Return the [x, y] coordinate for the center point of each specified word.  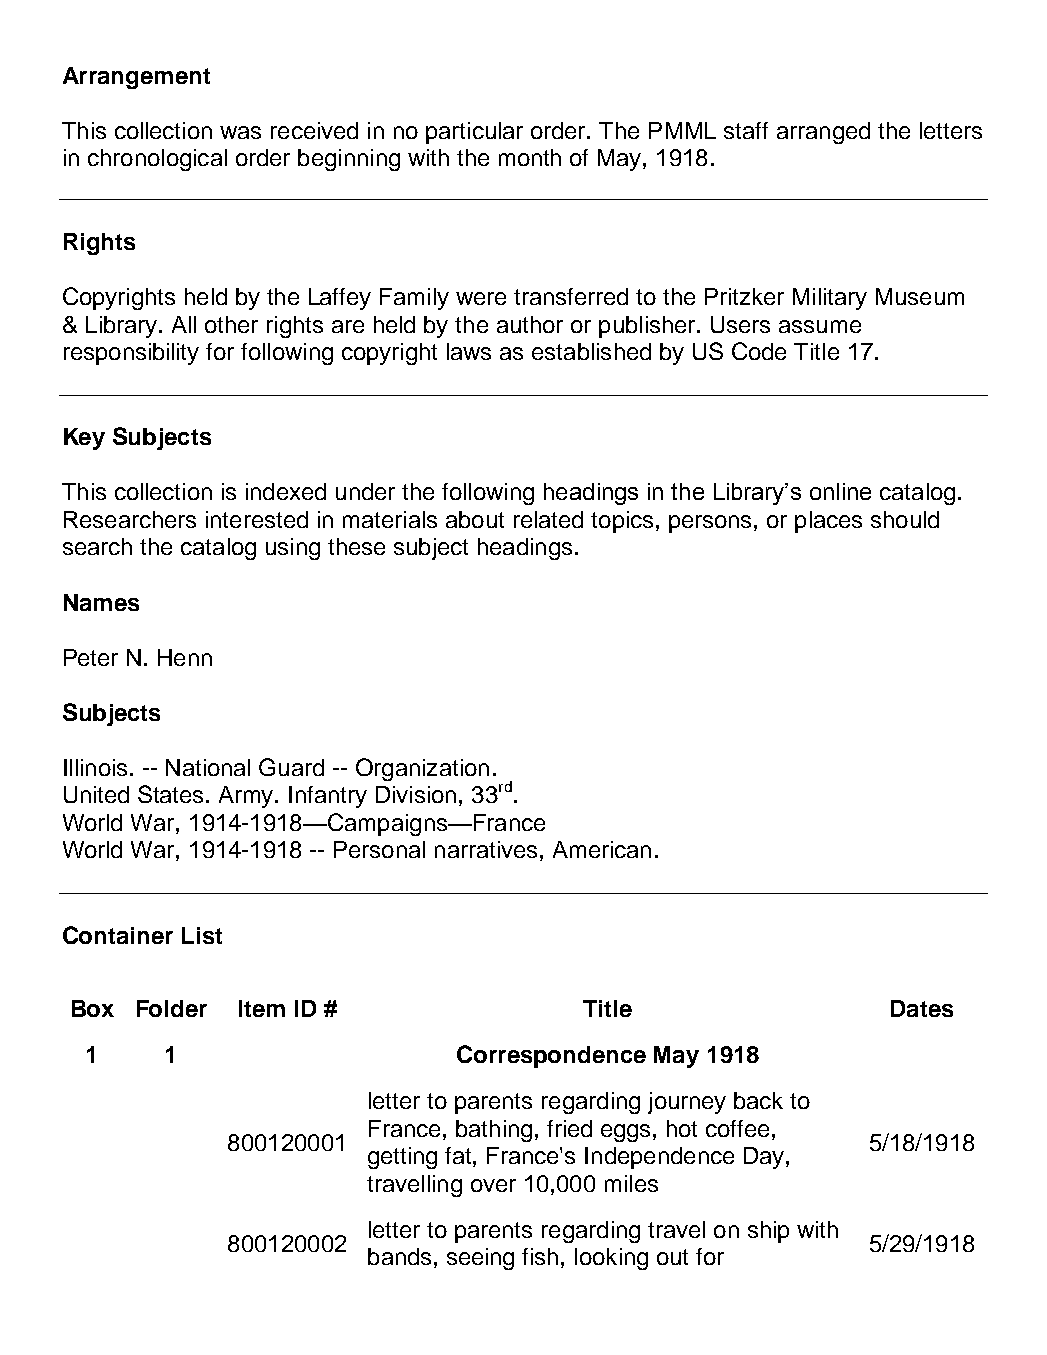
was [240, 132]
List [202, 935]
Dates [922, 1008]
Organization [422, 769]
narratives [486, 849]
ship [768, 1232]
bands [399, 1256]
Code [759, 351]
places [828, 522]
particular [474, 133]
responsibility [131, 354]
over [493, 1185]
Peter [91, 657]
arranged [823, 133]
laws [469, 351]
